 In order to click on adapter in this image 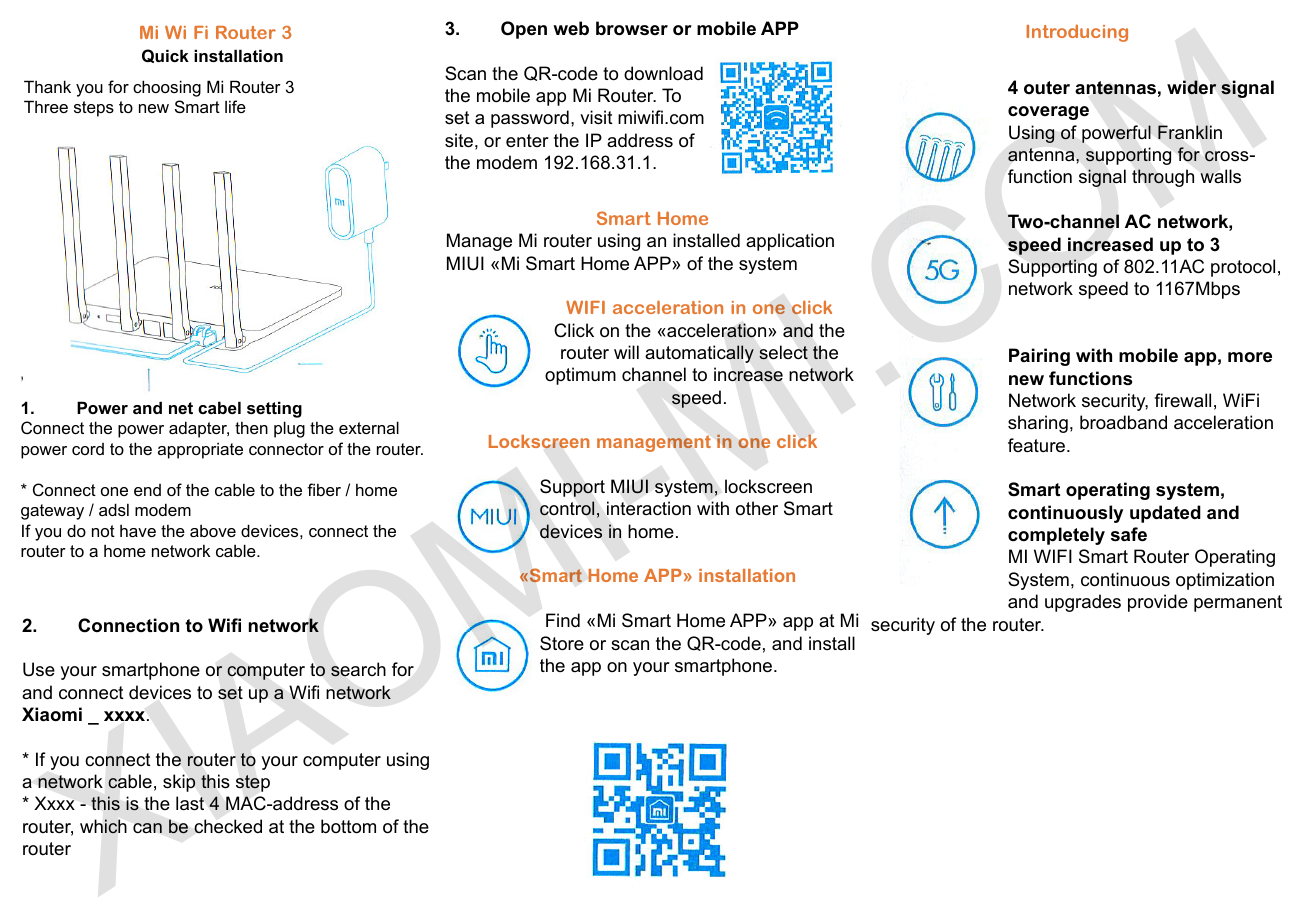, I will do `click(199, 429)`.
